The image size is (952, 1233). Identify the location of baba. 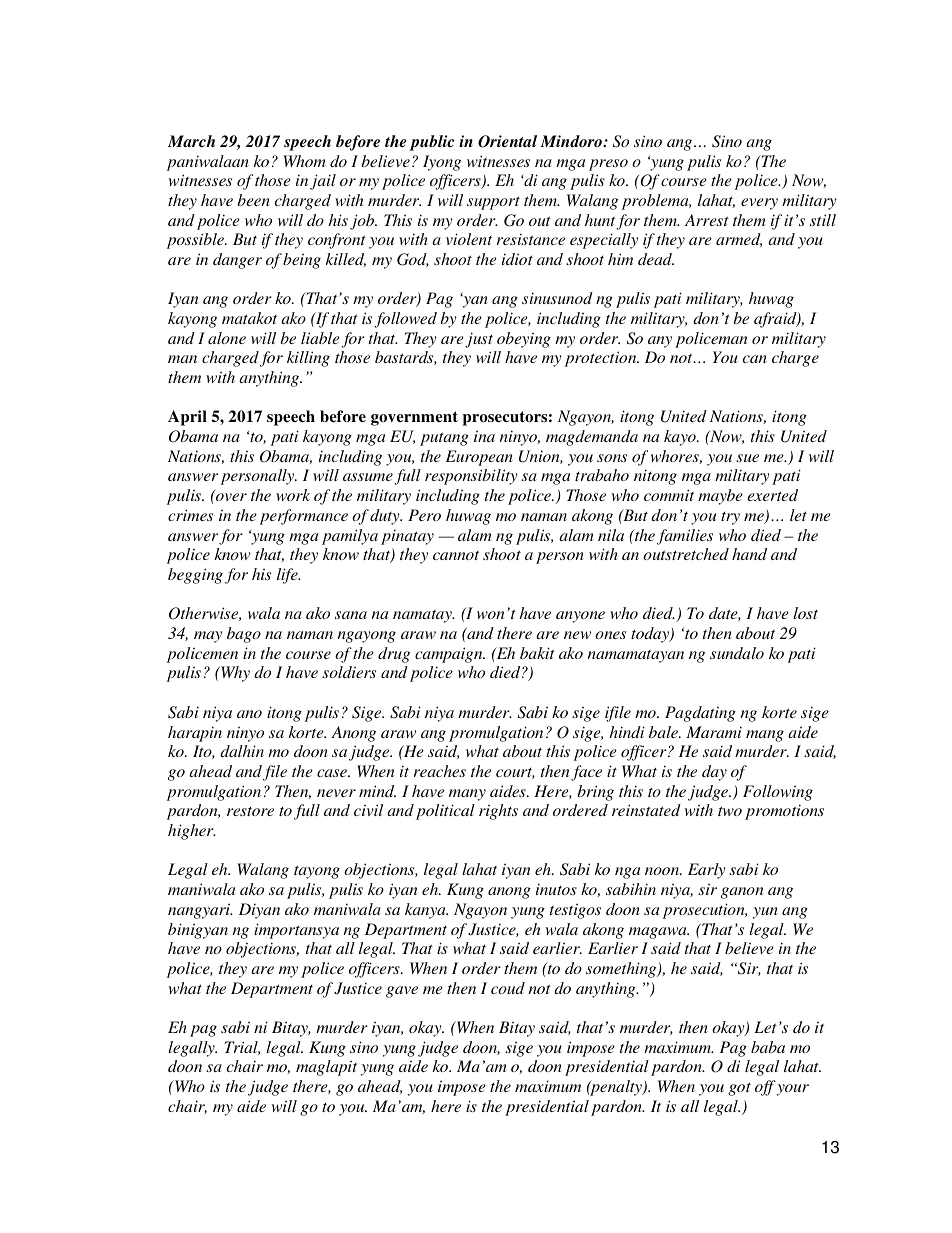
(768, 1047).
